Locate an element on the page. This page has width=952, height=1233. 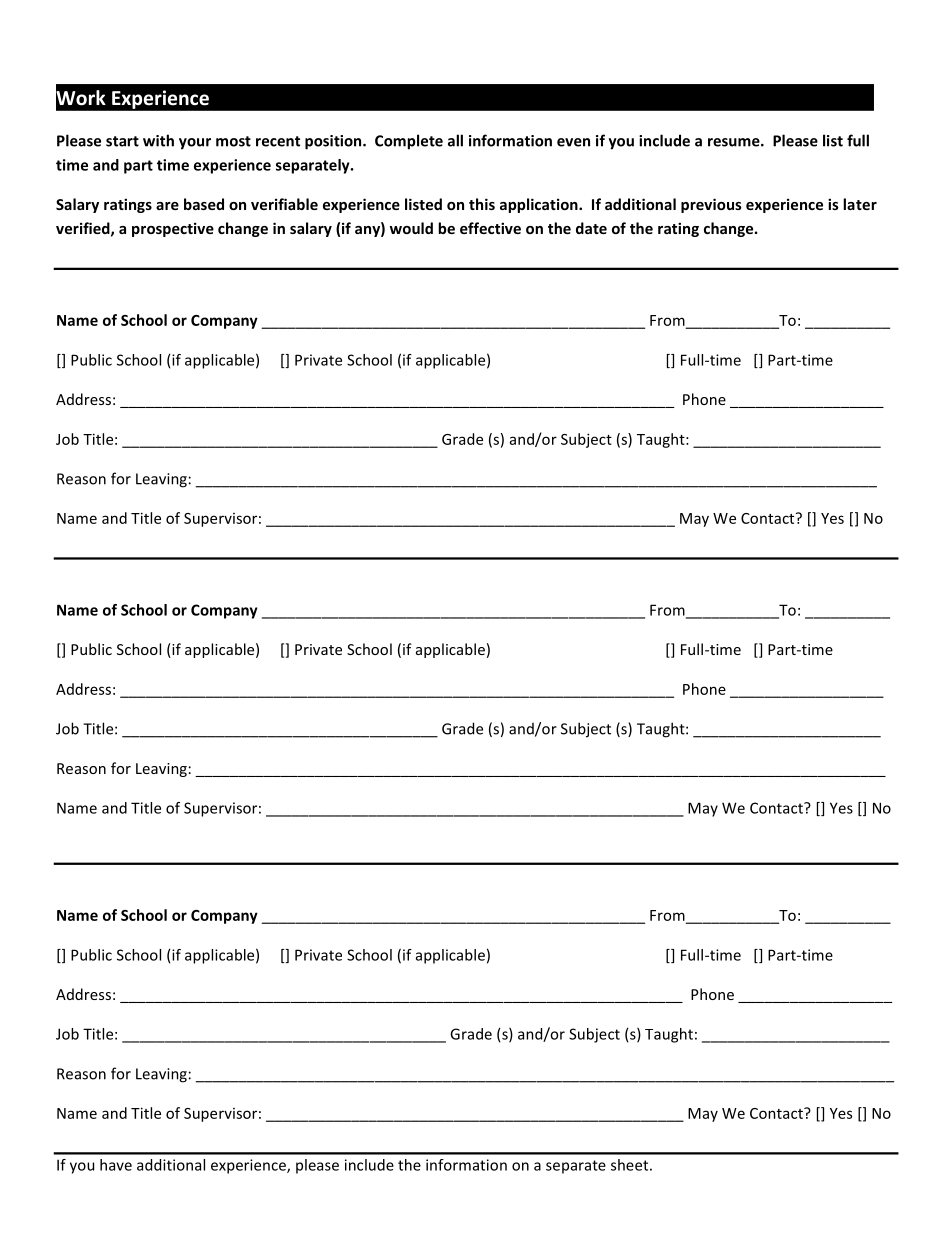
this is located at coordinates (482, 204).
